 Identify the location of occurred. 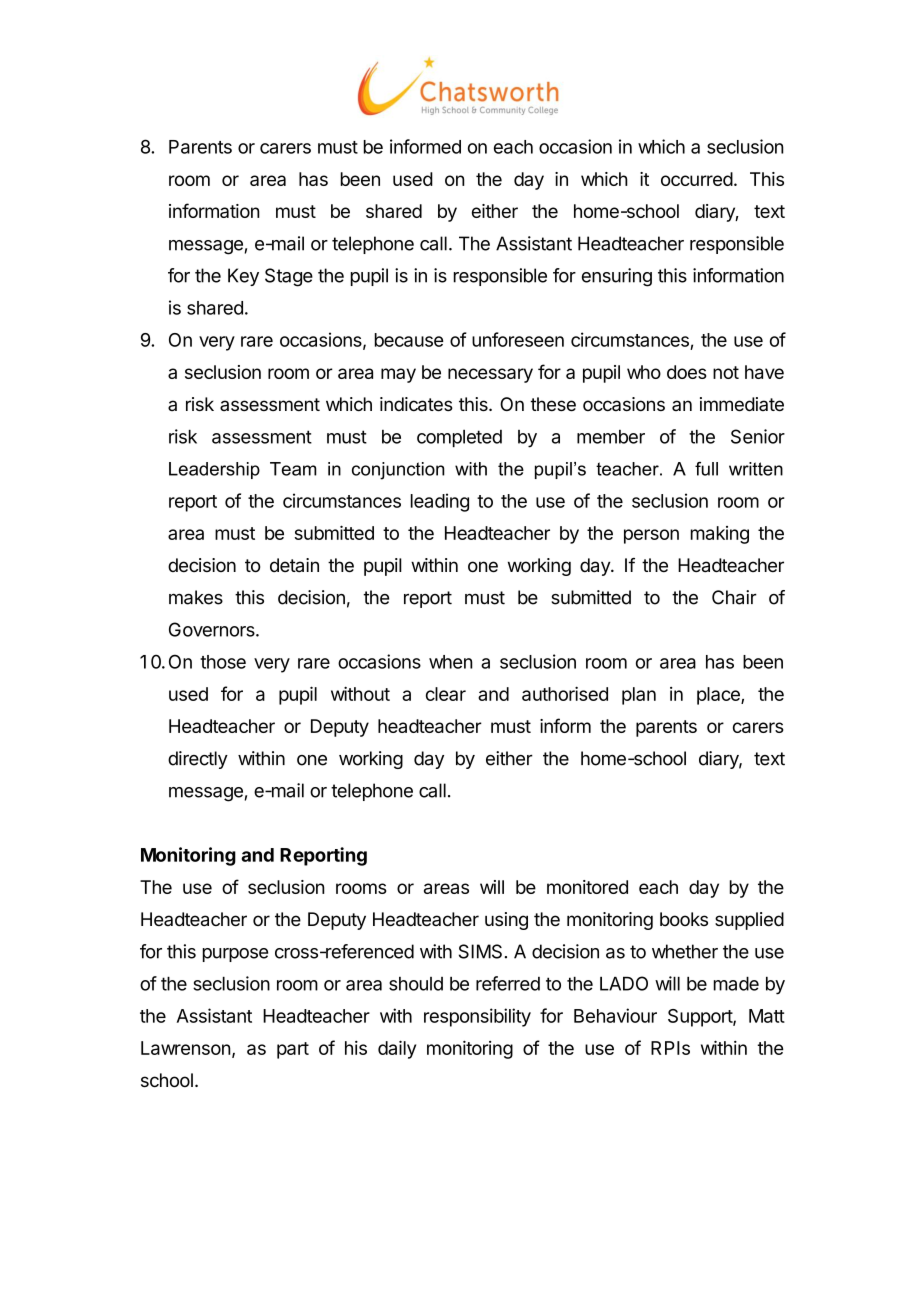
(697, 179).
